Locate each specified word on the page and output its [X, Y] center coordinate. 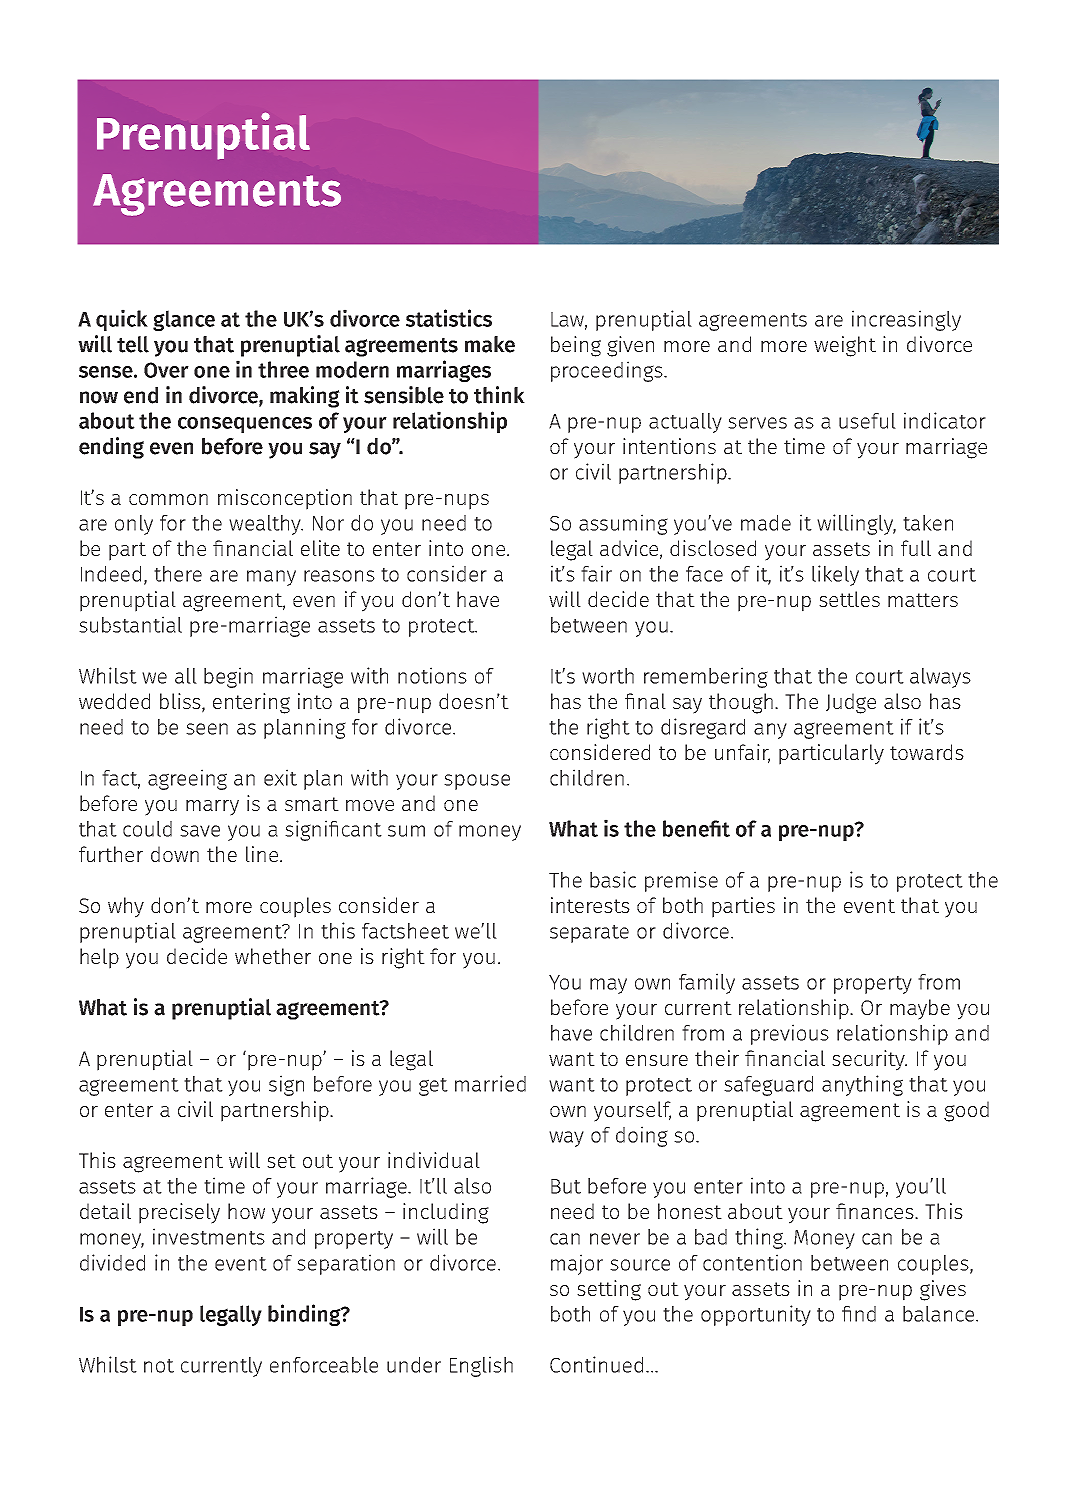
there [178, 574]
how [246, 1211]
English [481, 1366]
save [200, 831]
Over [166, 370]
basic [613, 879]
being [576, 346]
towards [927, 752]
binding [305, 1315]
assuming [623, 524]
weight [845, 346]
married [490, 1083]
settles [849, 599]
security [869, 1060]
